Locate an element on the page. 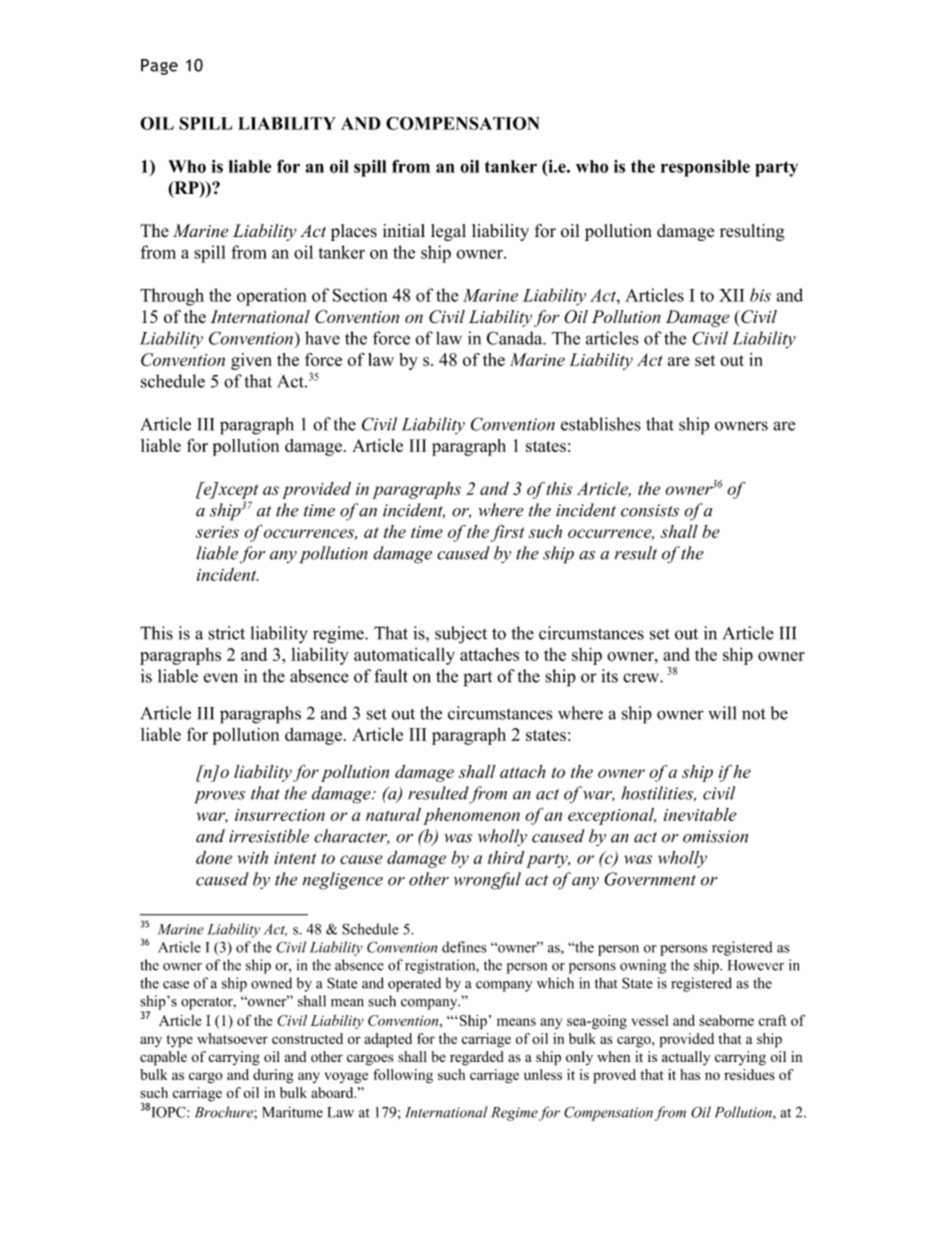  Page is located at coordinates (159, 67).
